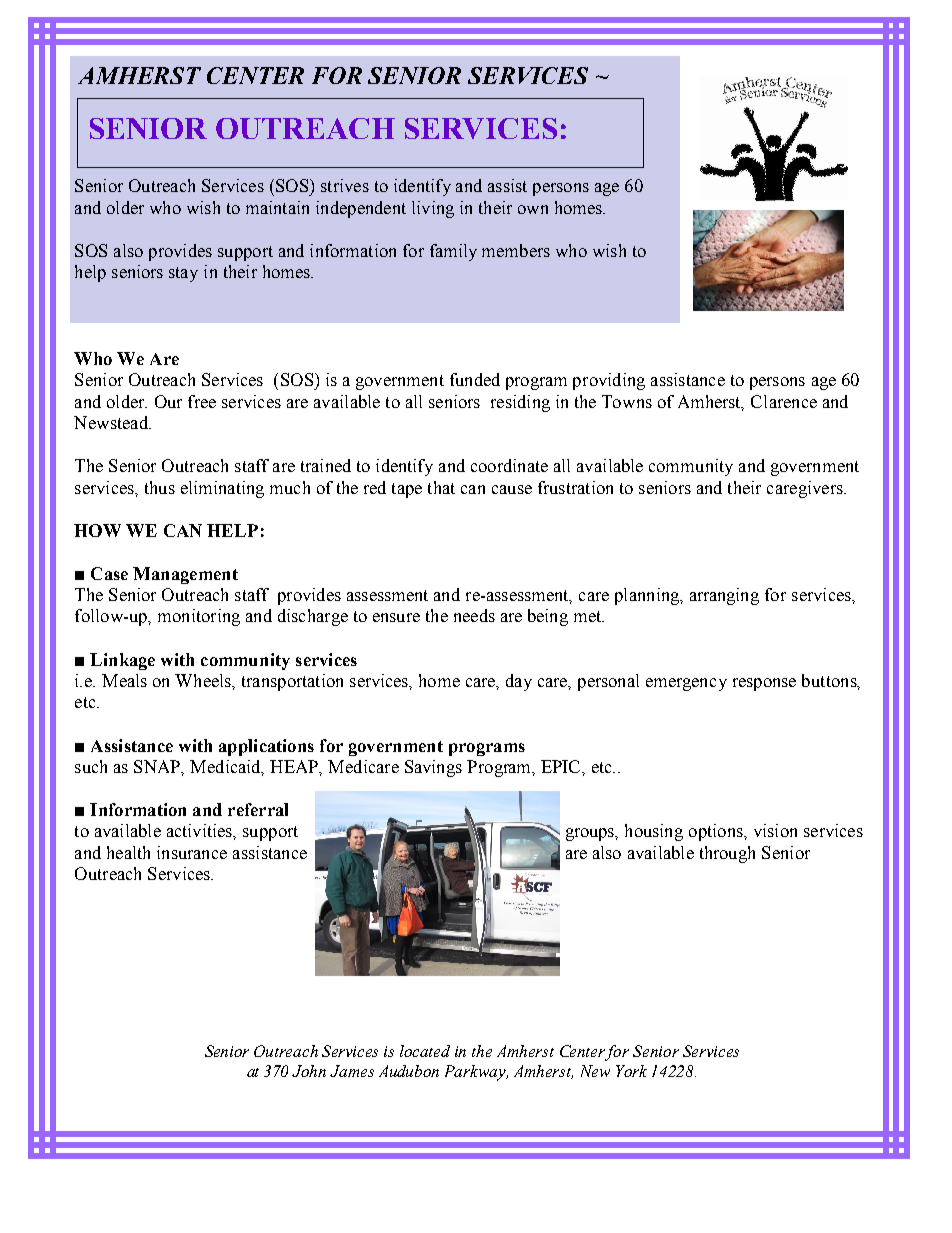 This image has height=1233, width=952. I want to click on thus, so click(160, 487).
